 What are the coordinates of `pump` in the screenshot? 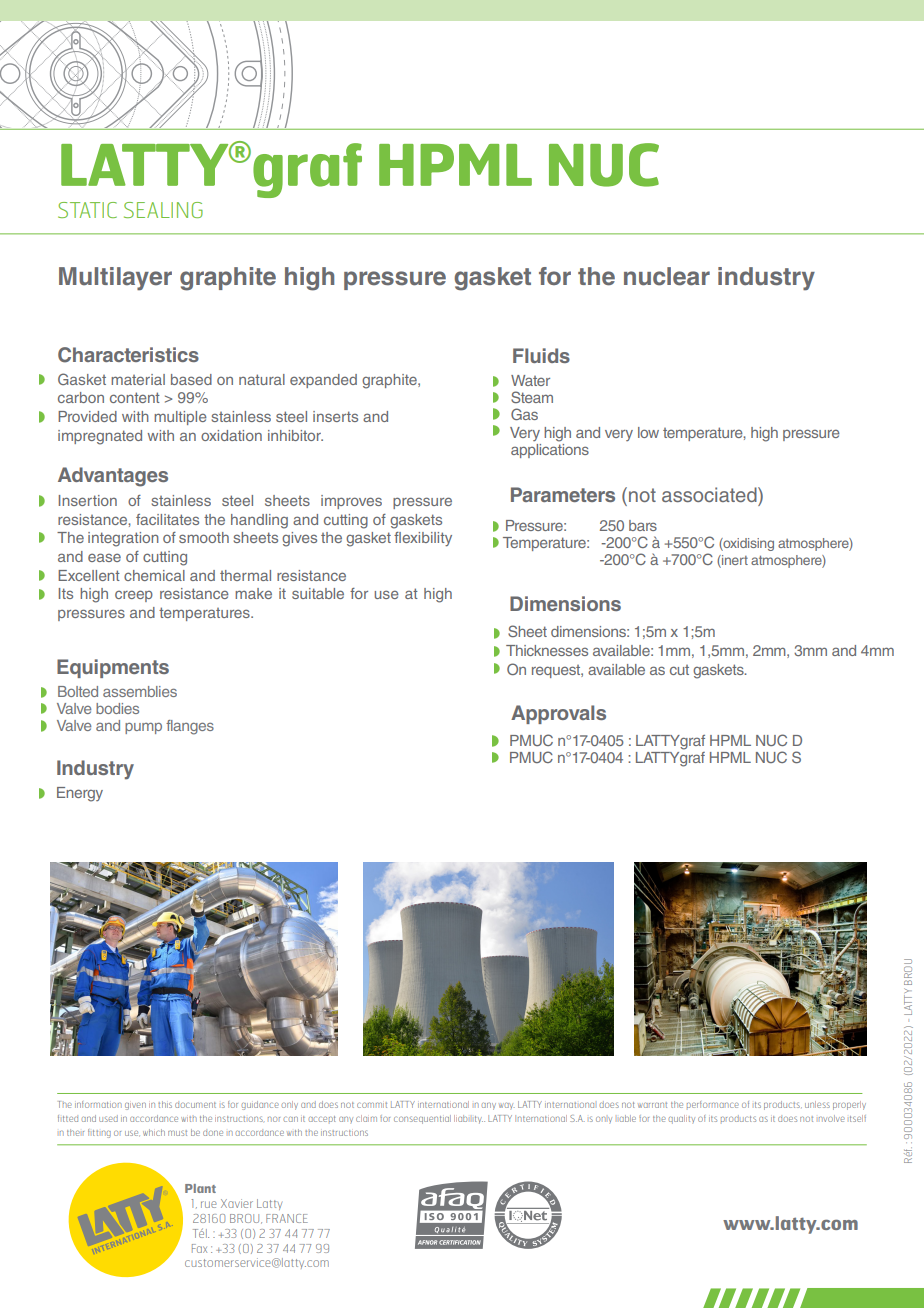 It's located at (143, 728).
